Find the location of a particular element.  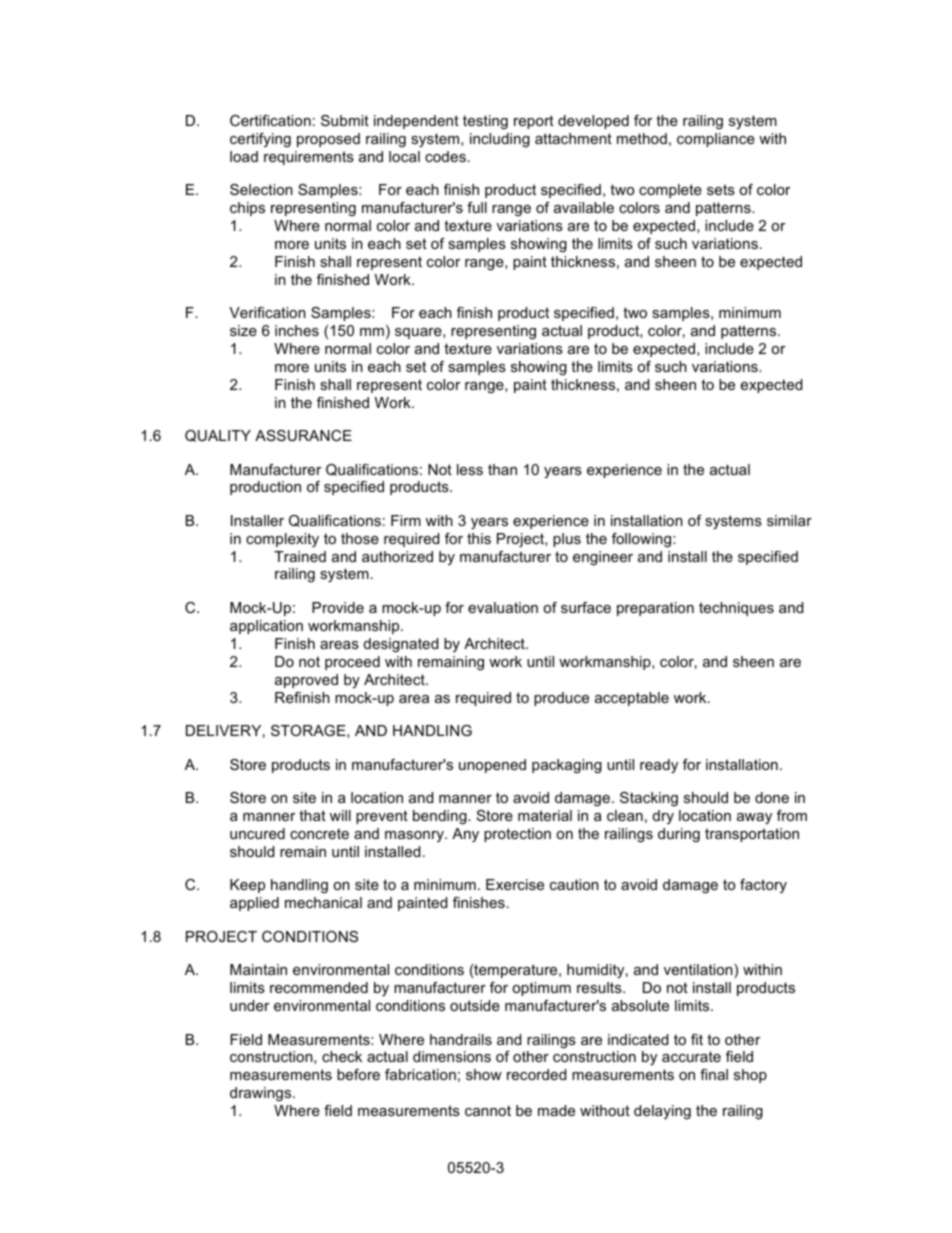

than is located at coordinates (502, 469).
